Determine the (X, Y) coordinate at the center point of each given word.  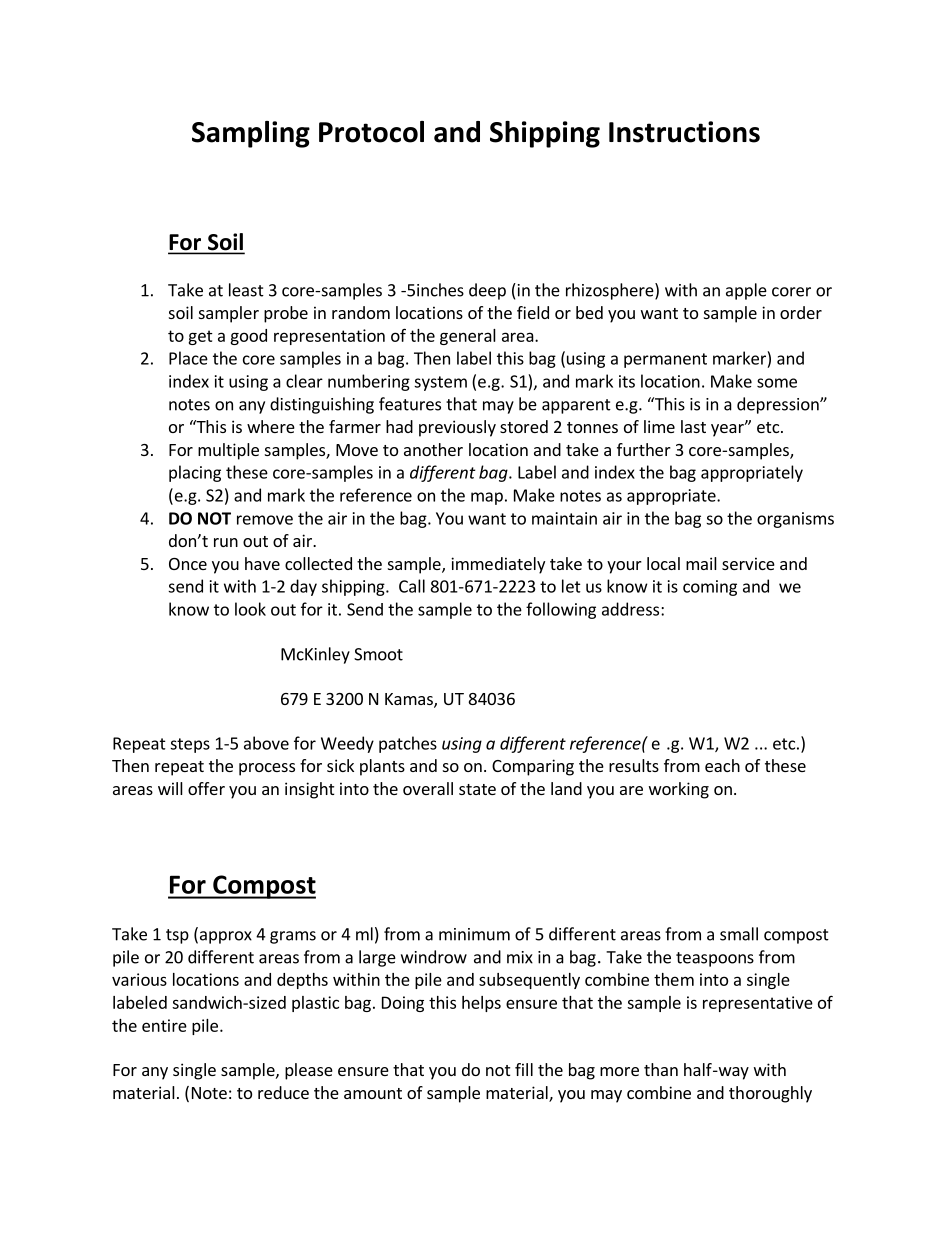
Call (412, 586)
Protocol (371, 132)
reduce (283, 1092)
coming (710, 588)
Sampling (251, 134)
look (250, 609)
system (440, 383)
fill (524, 1069)
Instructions (684, 132)
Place (188, 358)
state (477, 789)
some (777, 383)
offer (206, 788)
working (679, 790)
